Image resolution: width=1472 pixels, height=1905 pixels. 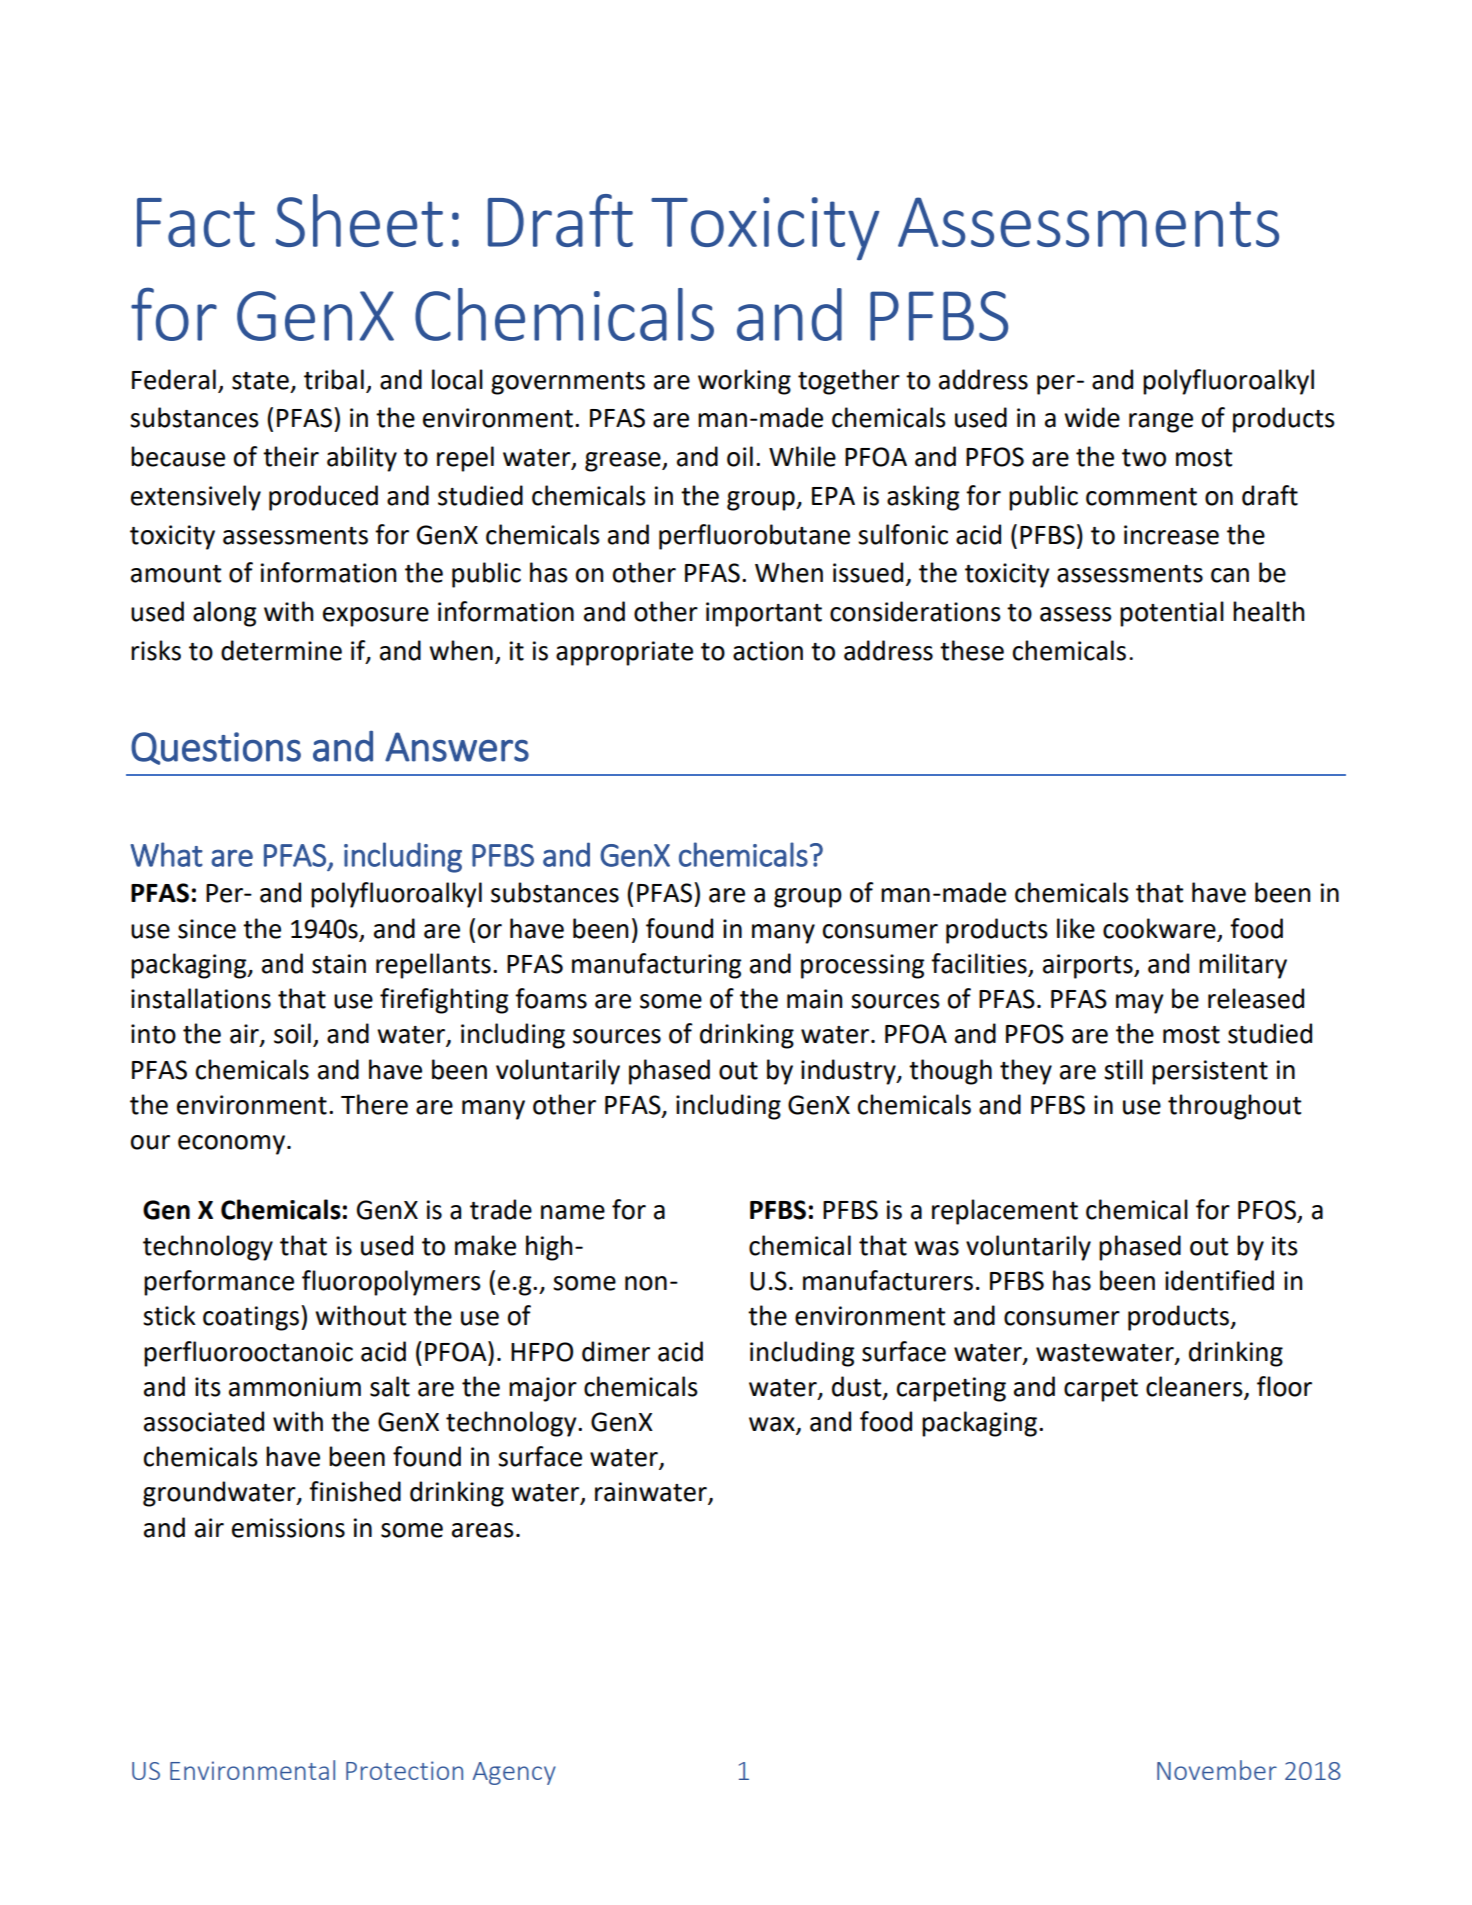 What do you see at coordinates (768, 651) in the page?
I see `action` at bounding box center [768, 651].
